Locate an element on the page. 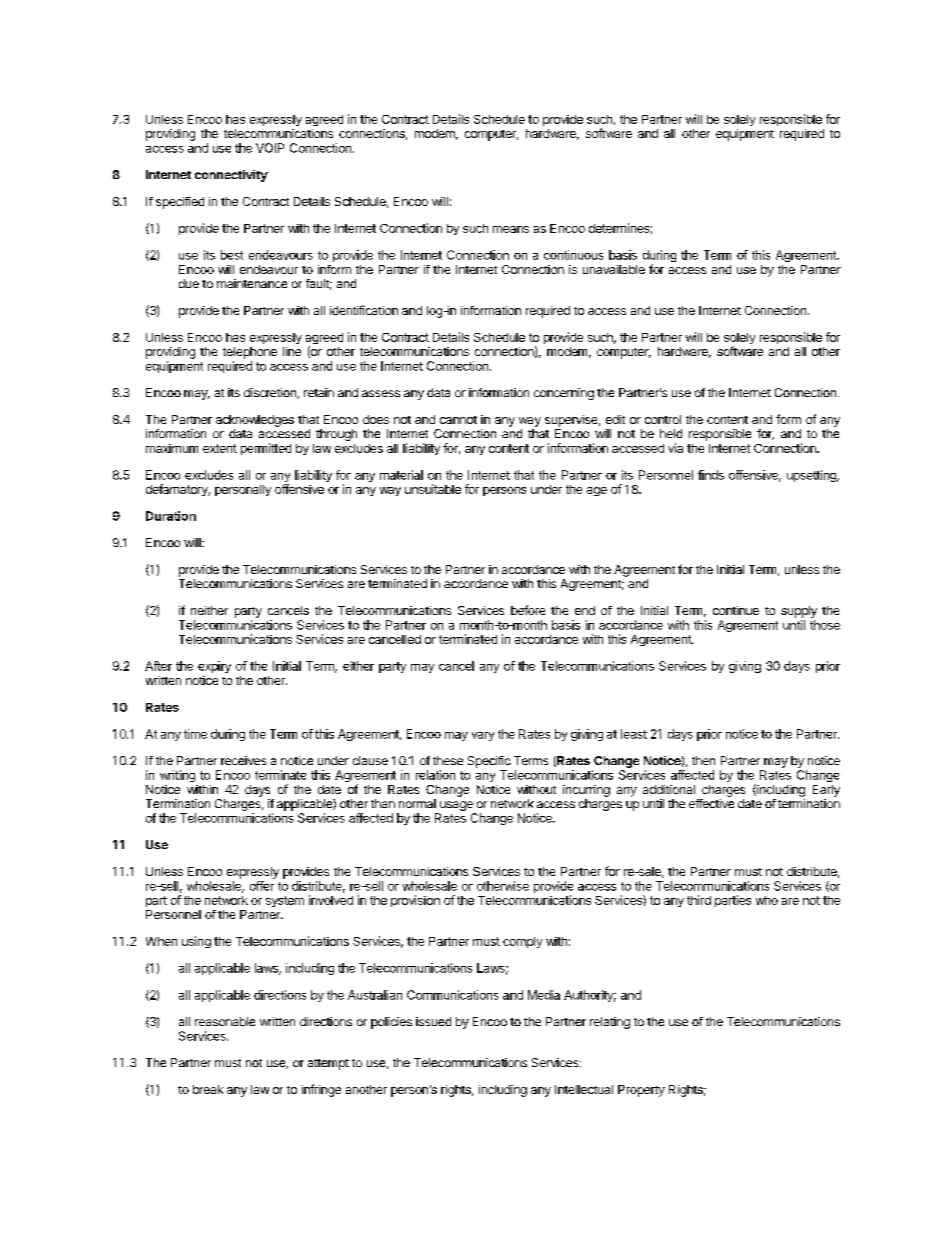  Property is located at coordinates (641, 1091).
